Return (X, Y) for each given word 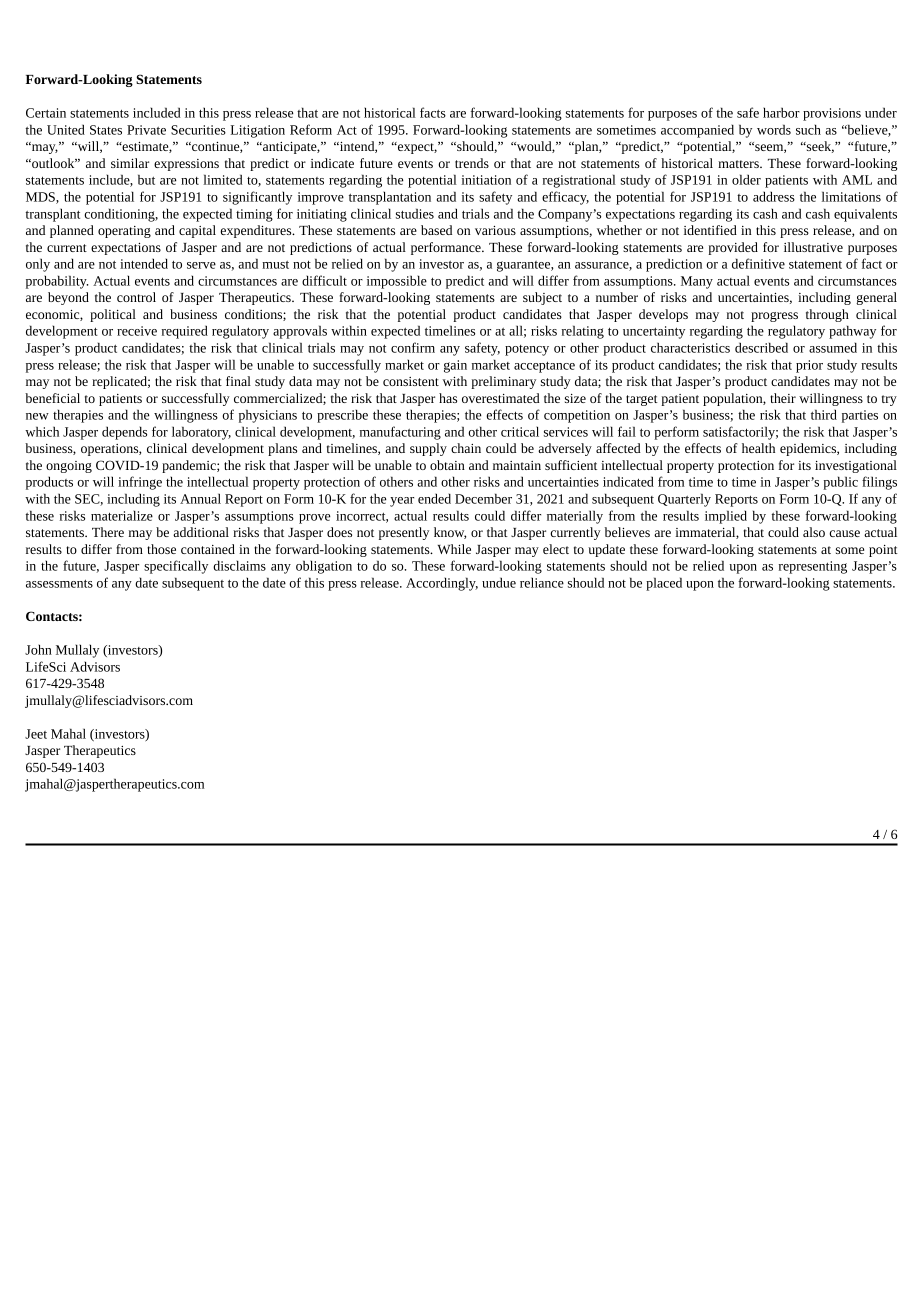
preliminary (503, 382)
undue (499, 582)
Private (146, 130)
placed (664, 584)
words (774, 129)
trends (472, 163)
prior (809, 366)
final (238, 381)
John (38, 649)
